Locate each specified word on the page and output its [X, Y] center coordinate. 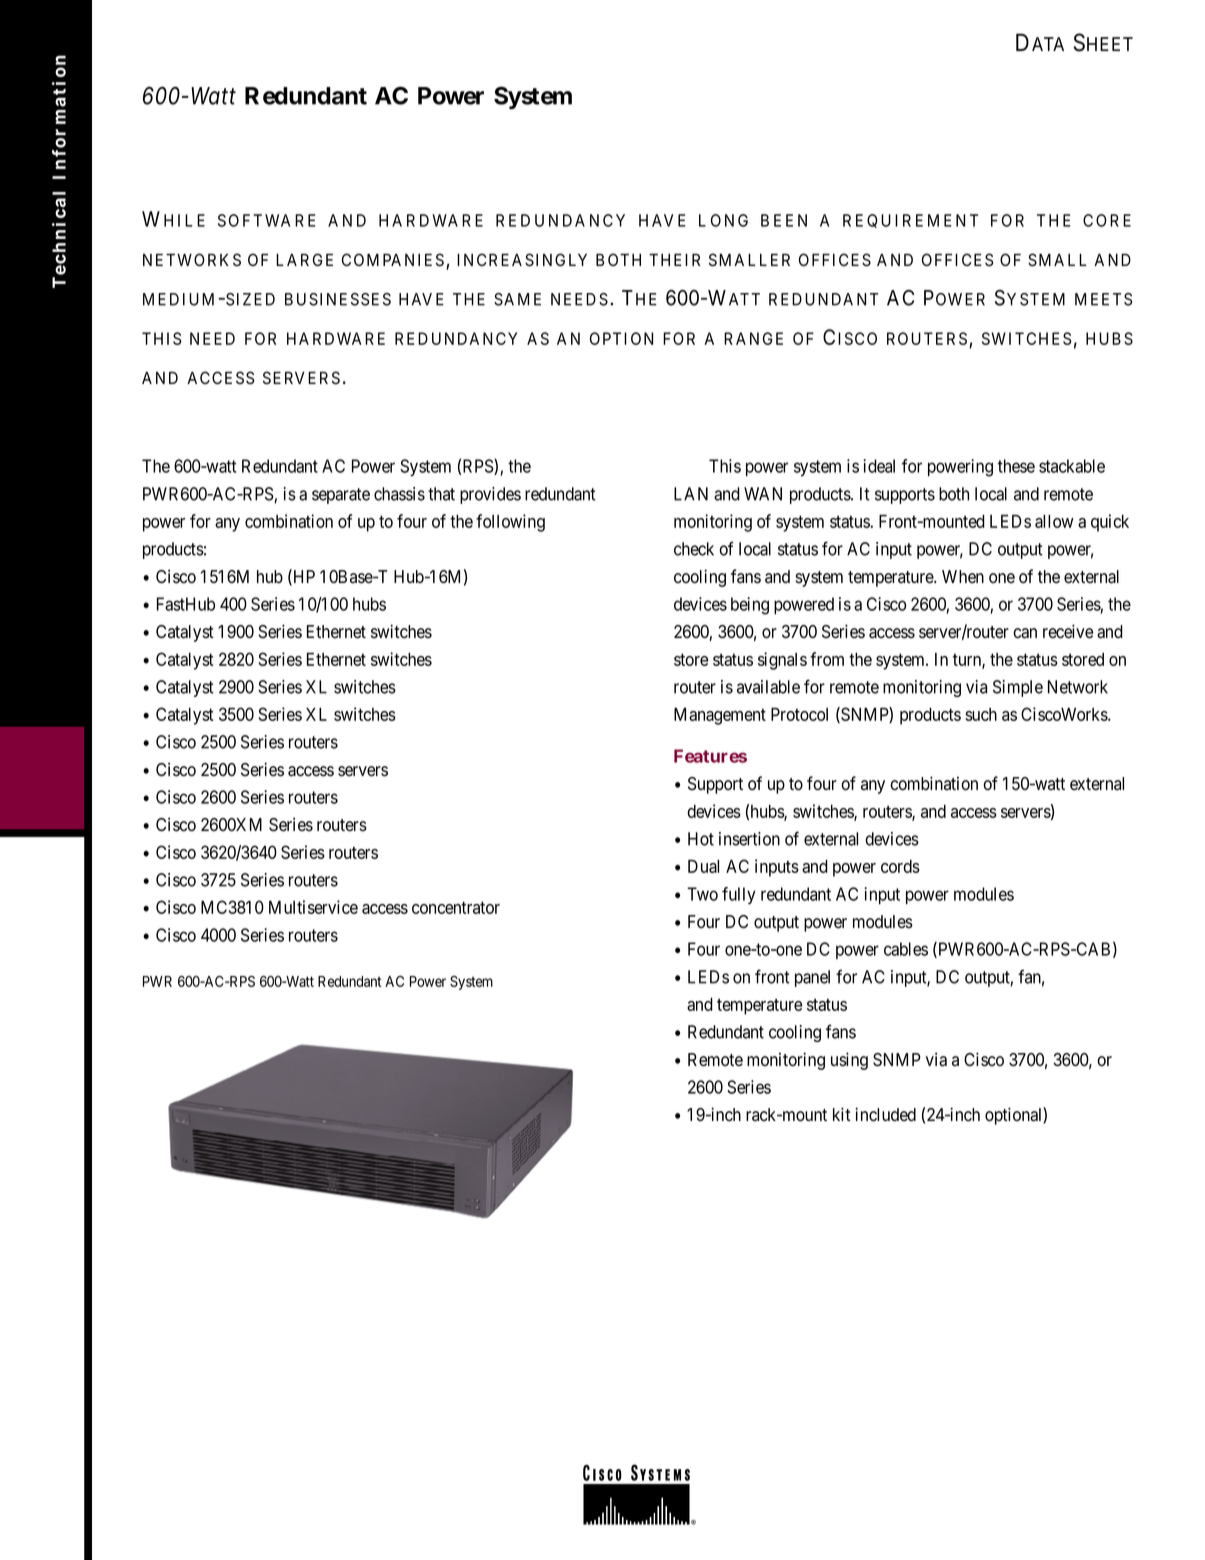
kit [842, 1114]
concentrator [456, 907]
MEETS [1103, 299]
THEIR [674, 260]
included [885, 1114]
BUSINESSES [338, 299]
